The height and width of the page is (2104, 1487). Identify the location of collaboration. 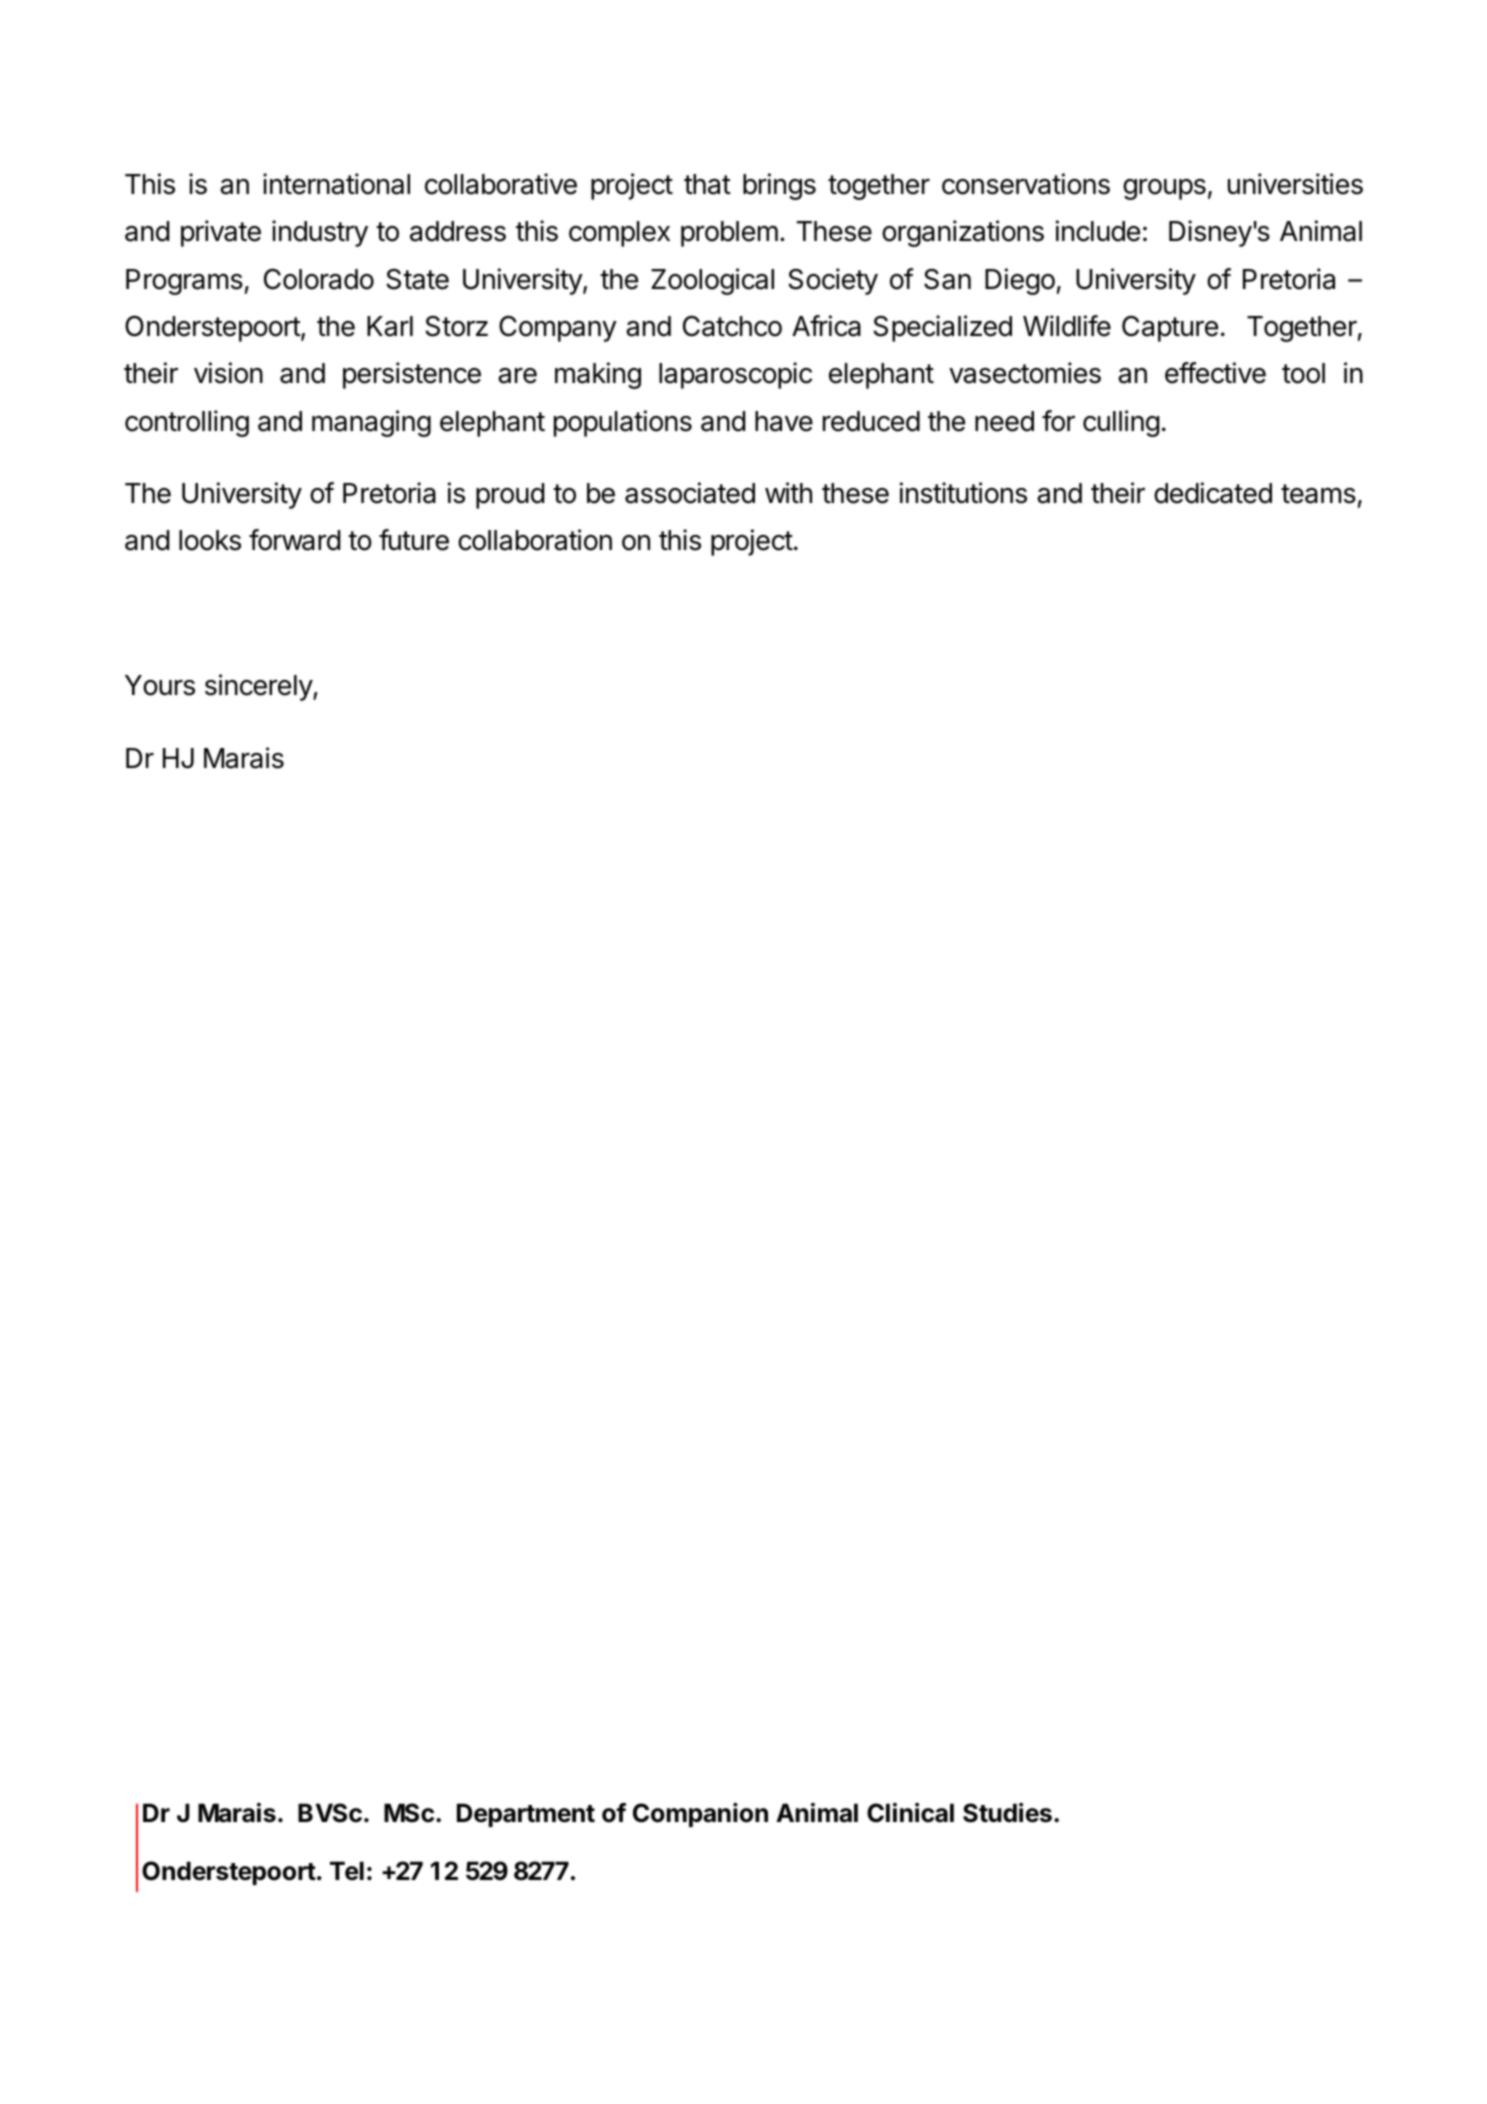
(535, 540).
